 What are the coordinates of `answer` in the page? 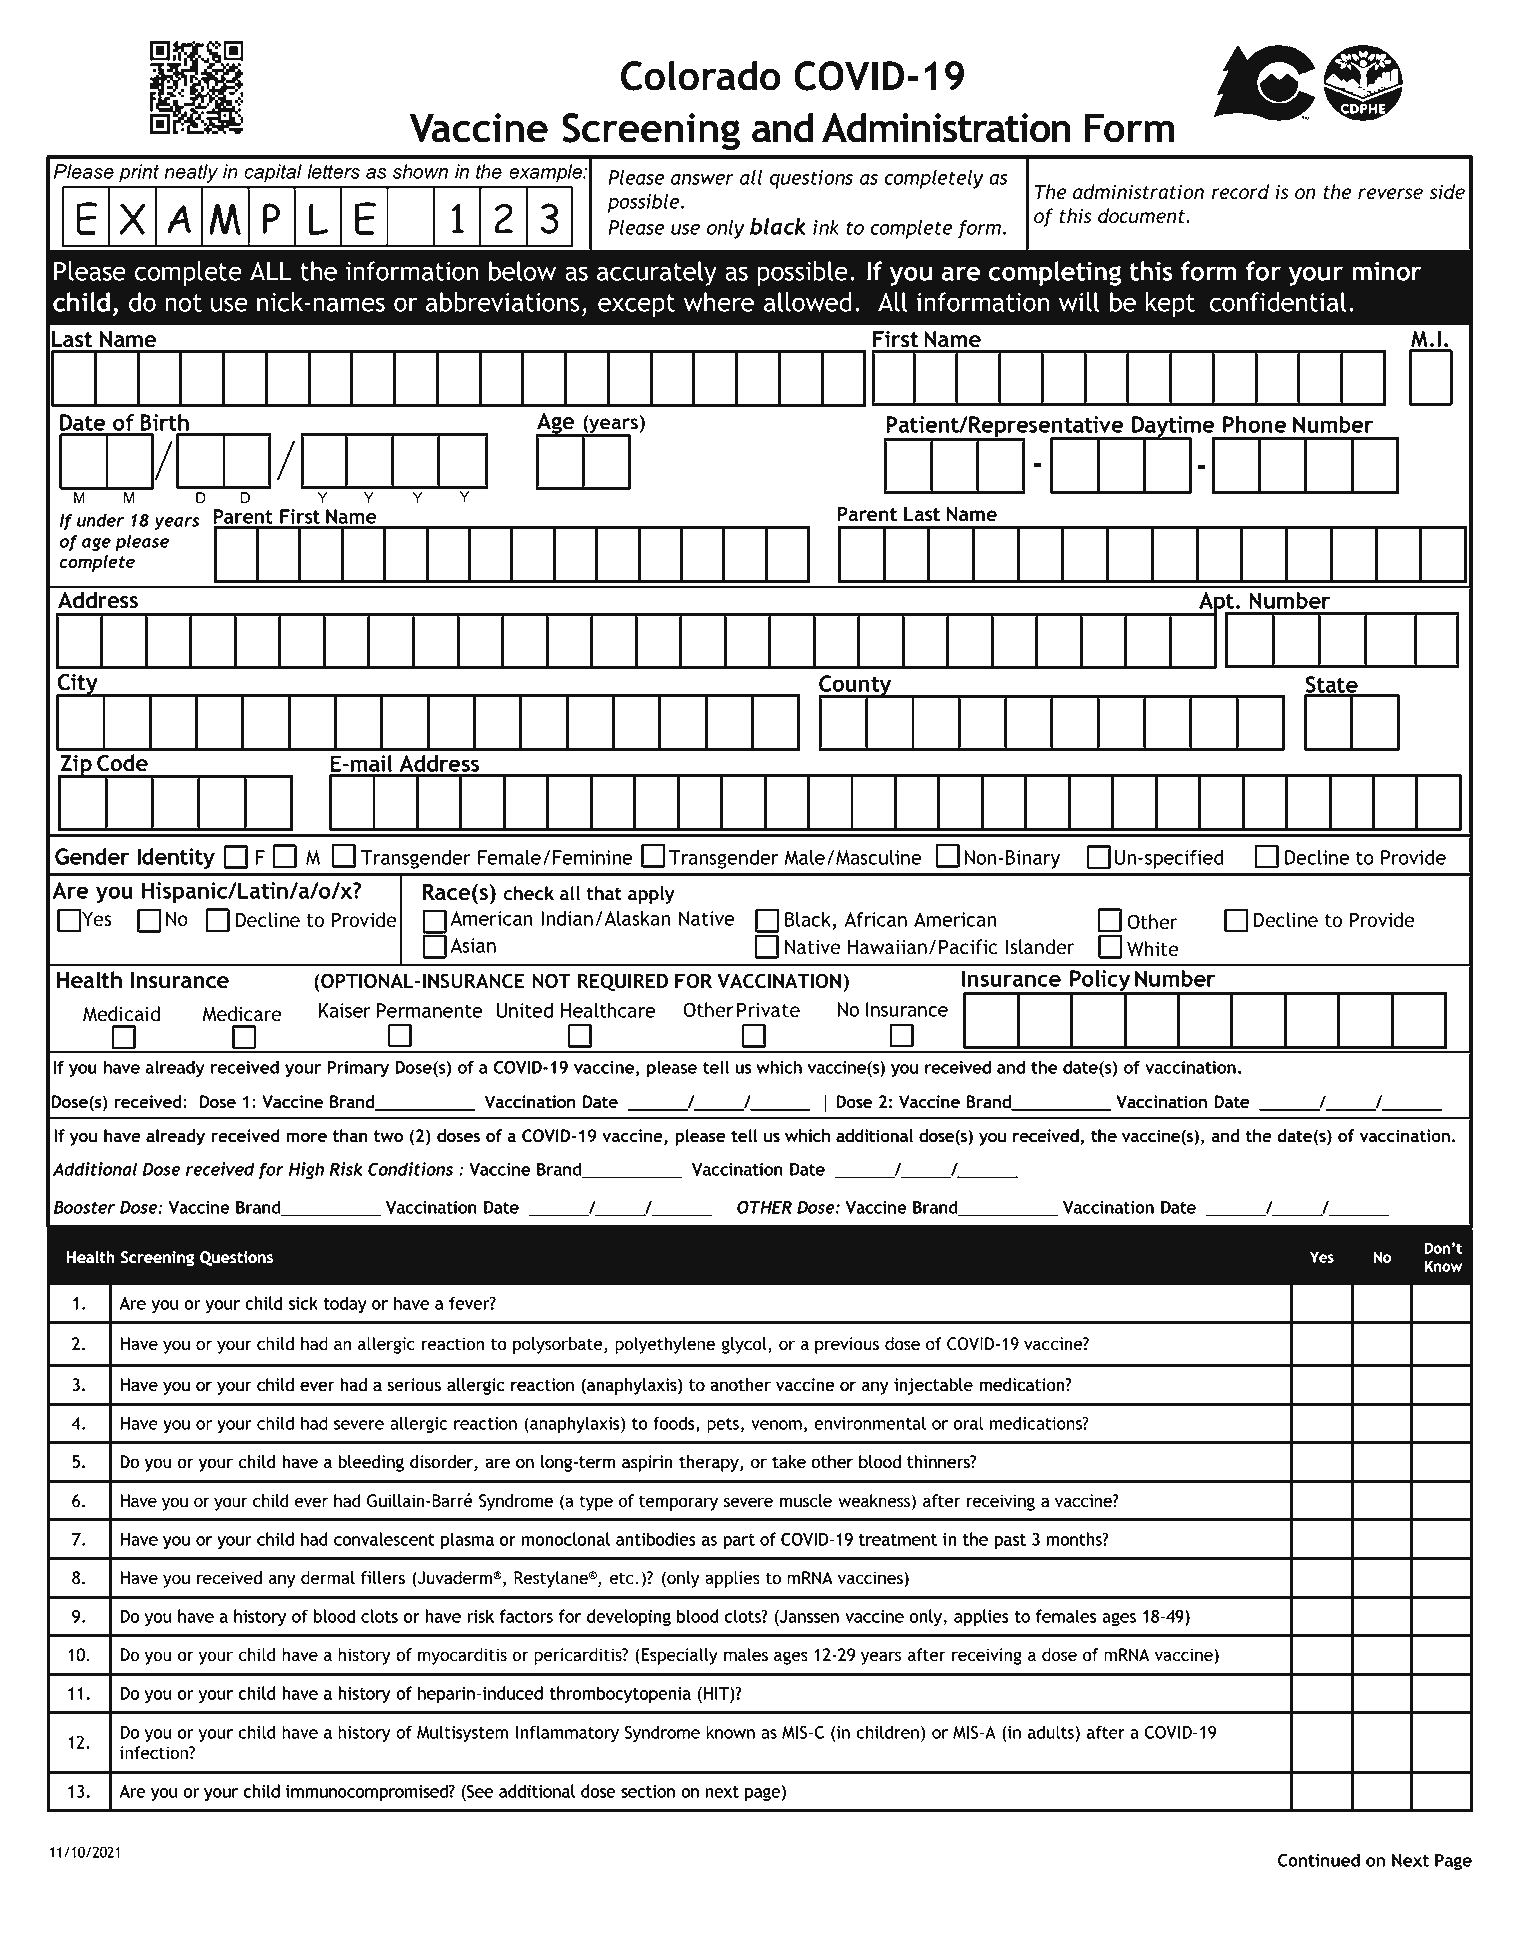 It's located at (702, 179).
